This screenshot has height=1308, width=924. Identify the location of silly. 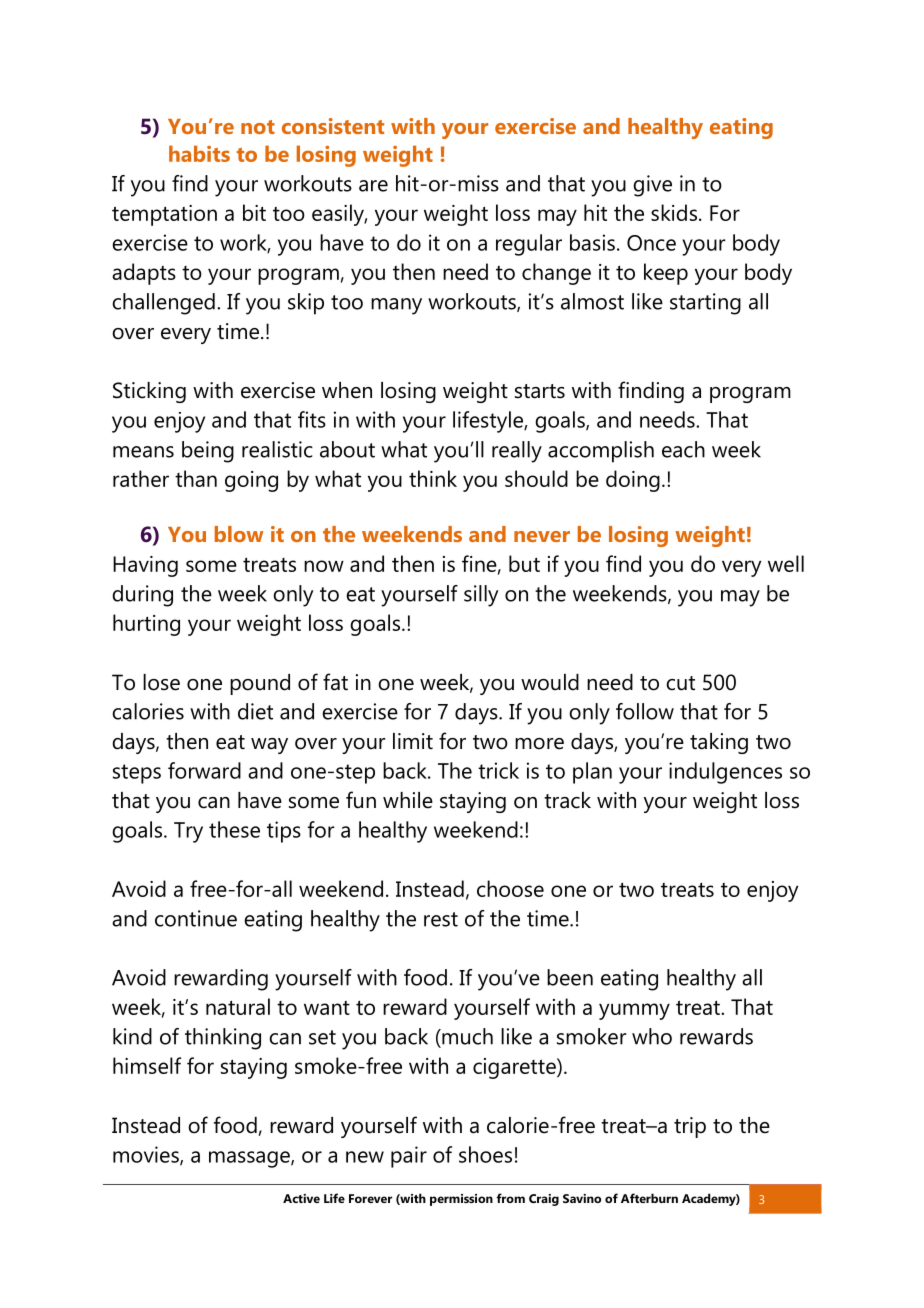
(481, 596).
